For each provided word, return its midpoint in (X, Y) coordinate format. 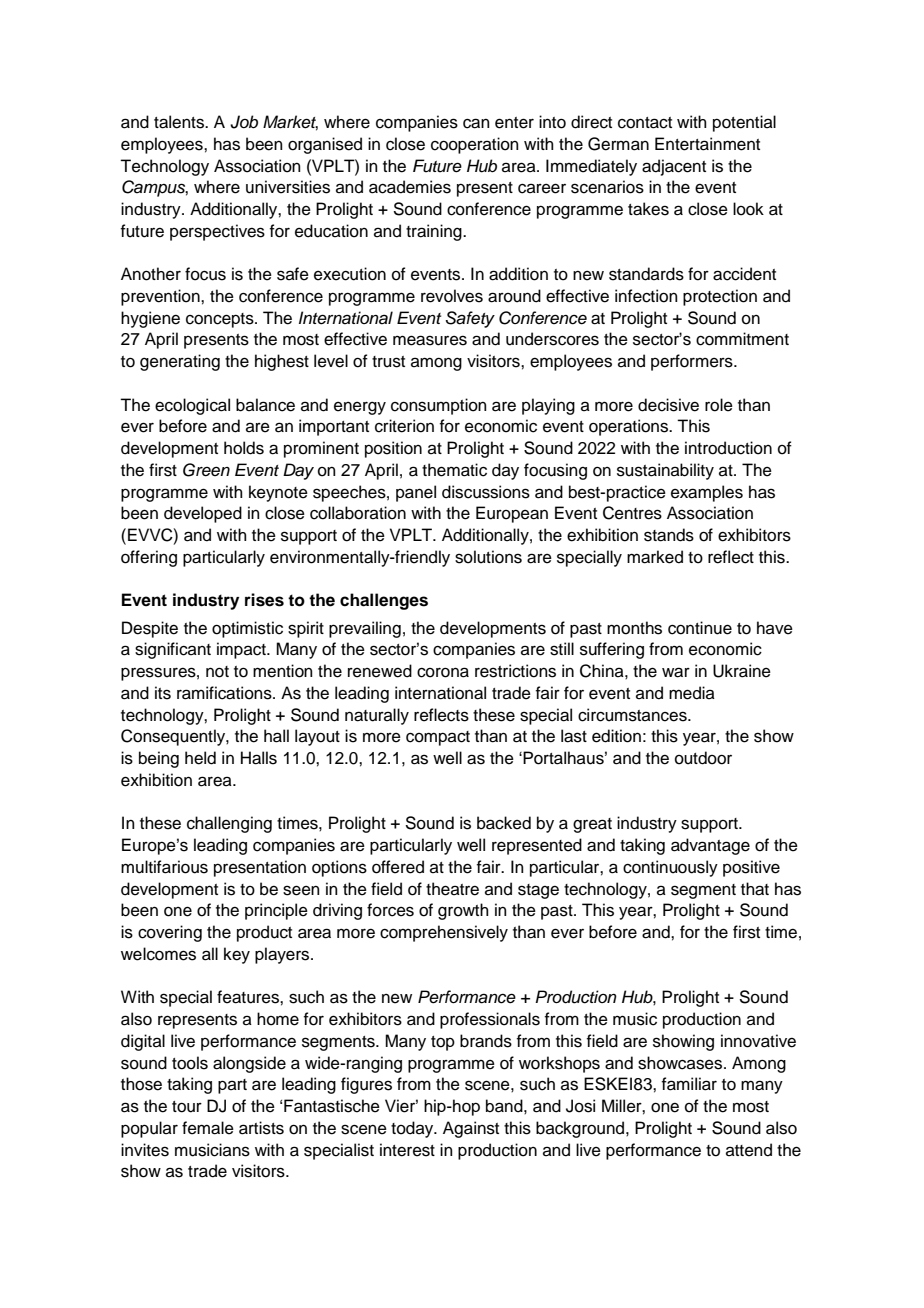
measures (430, 340)
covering (170, 933)
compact (438, 738)
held (200, 758)
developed (203, 514)
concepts (221, 320)
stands (669, 535)
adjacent (674, 167)
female (208, 1128)
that (755, 889)
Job (244, 122)
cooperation (475, 145)
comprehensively (444, 933)
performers (693, 362)
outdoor (703, 758)
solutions (488, 557)
